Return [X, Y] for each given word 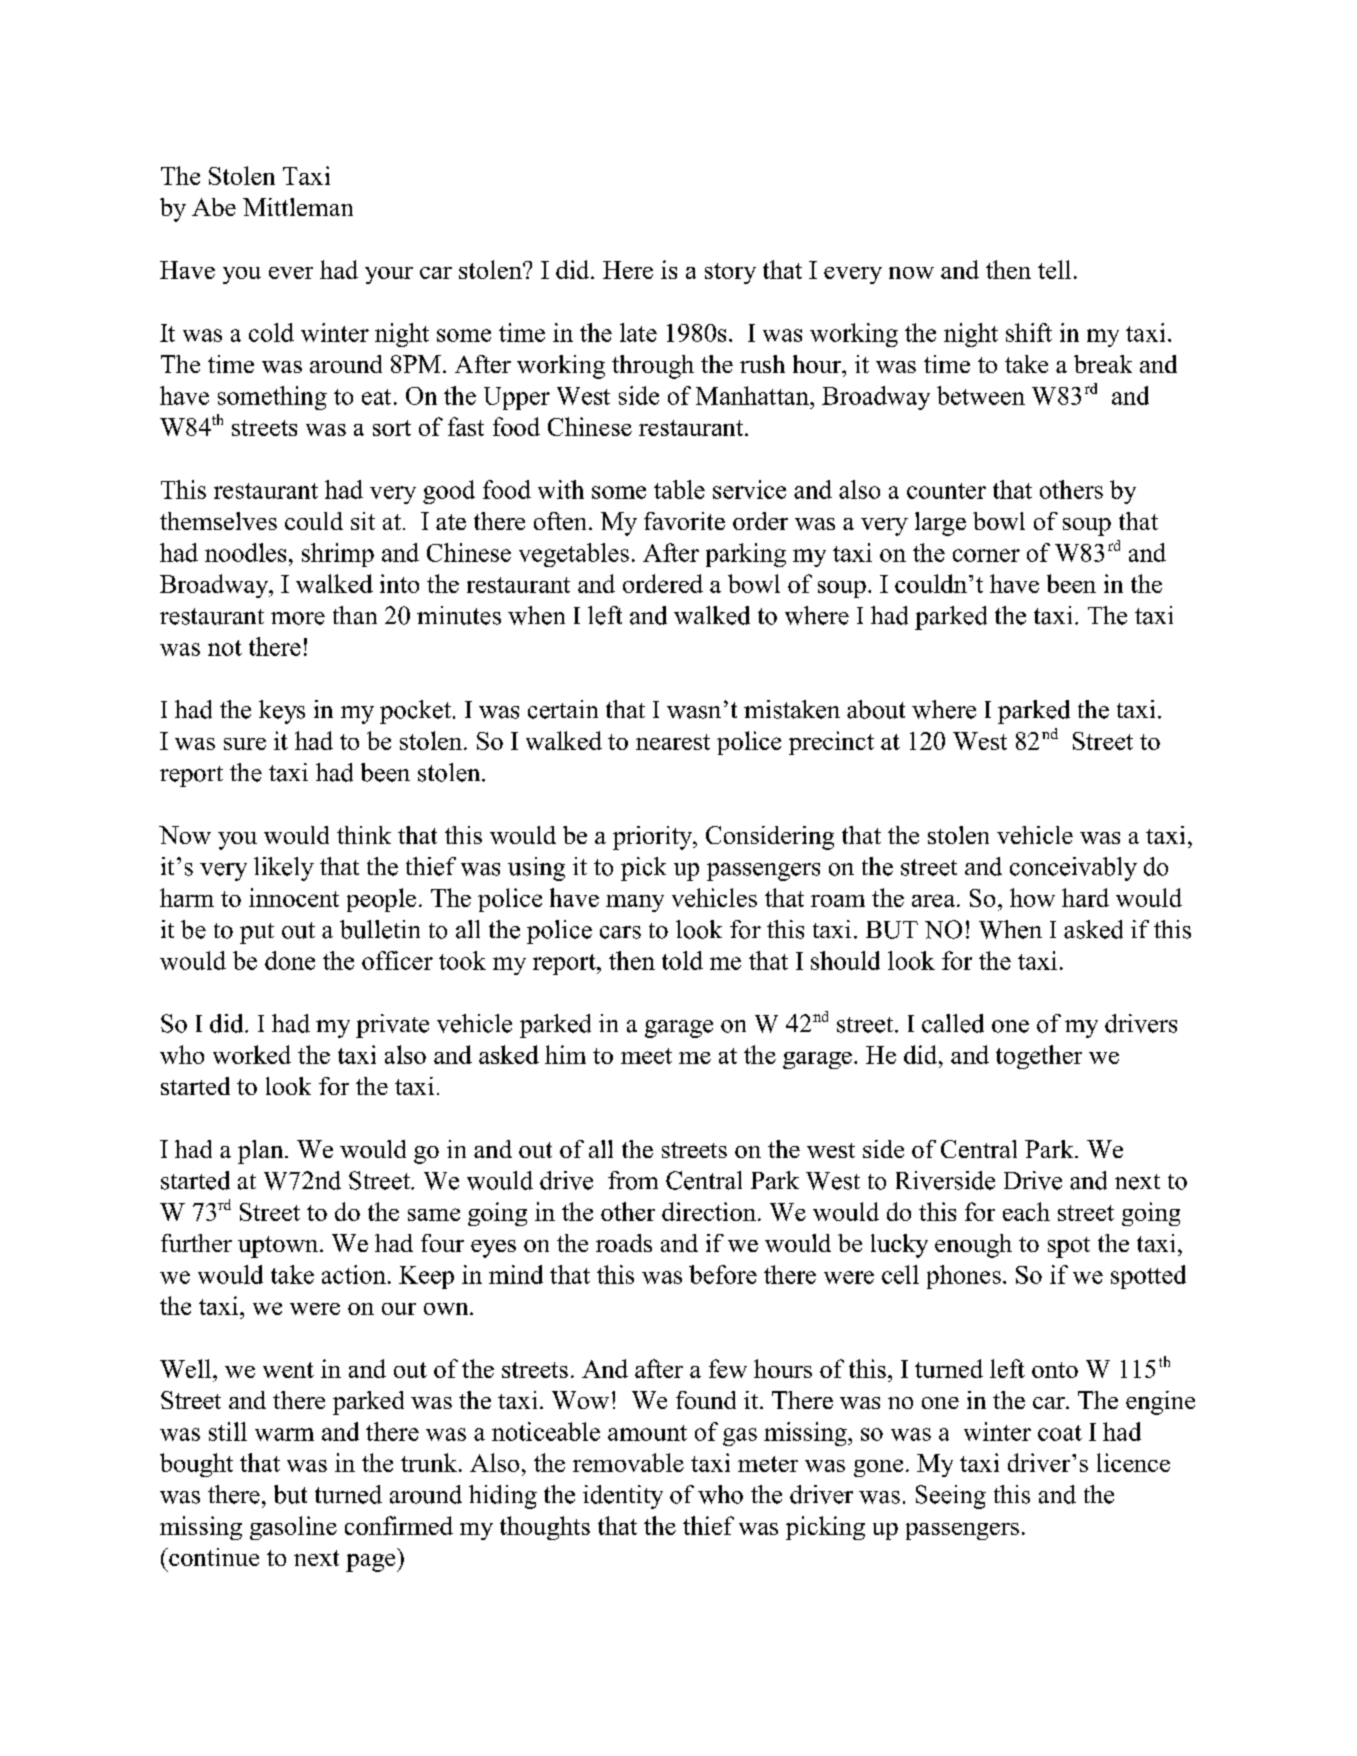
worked [252, 1054]
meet [646, 1056]
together [1039, 1057]
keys [282, 712]
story [730, 273]
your [389, 275]
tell [1054, 269]
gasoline [293, 1528]
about [876, 709]
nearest [673, 742]
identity [623, 1497]
